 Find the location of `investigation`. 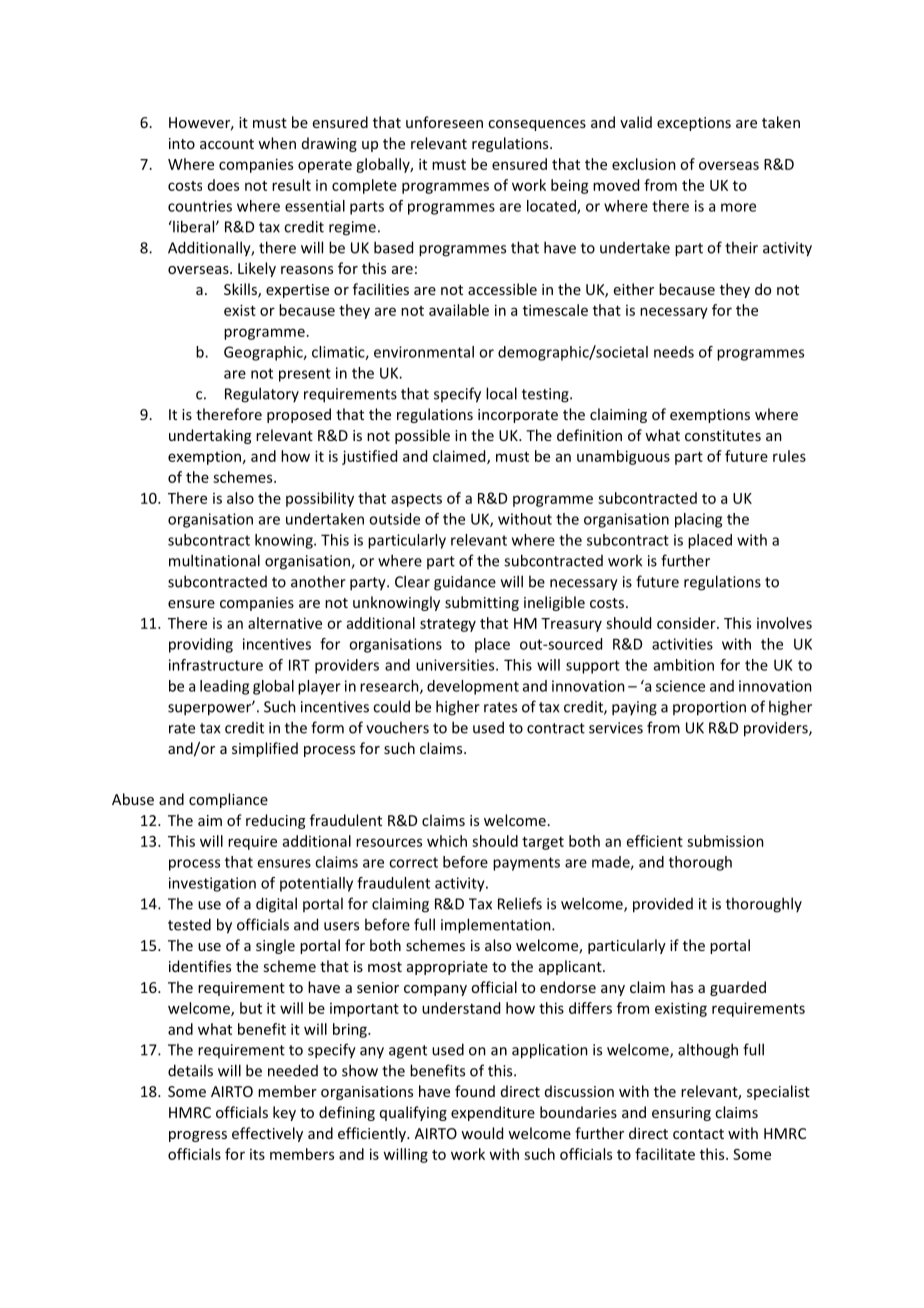

investigation is located at coordinates (212, 884).
